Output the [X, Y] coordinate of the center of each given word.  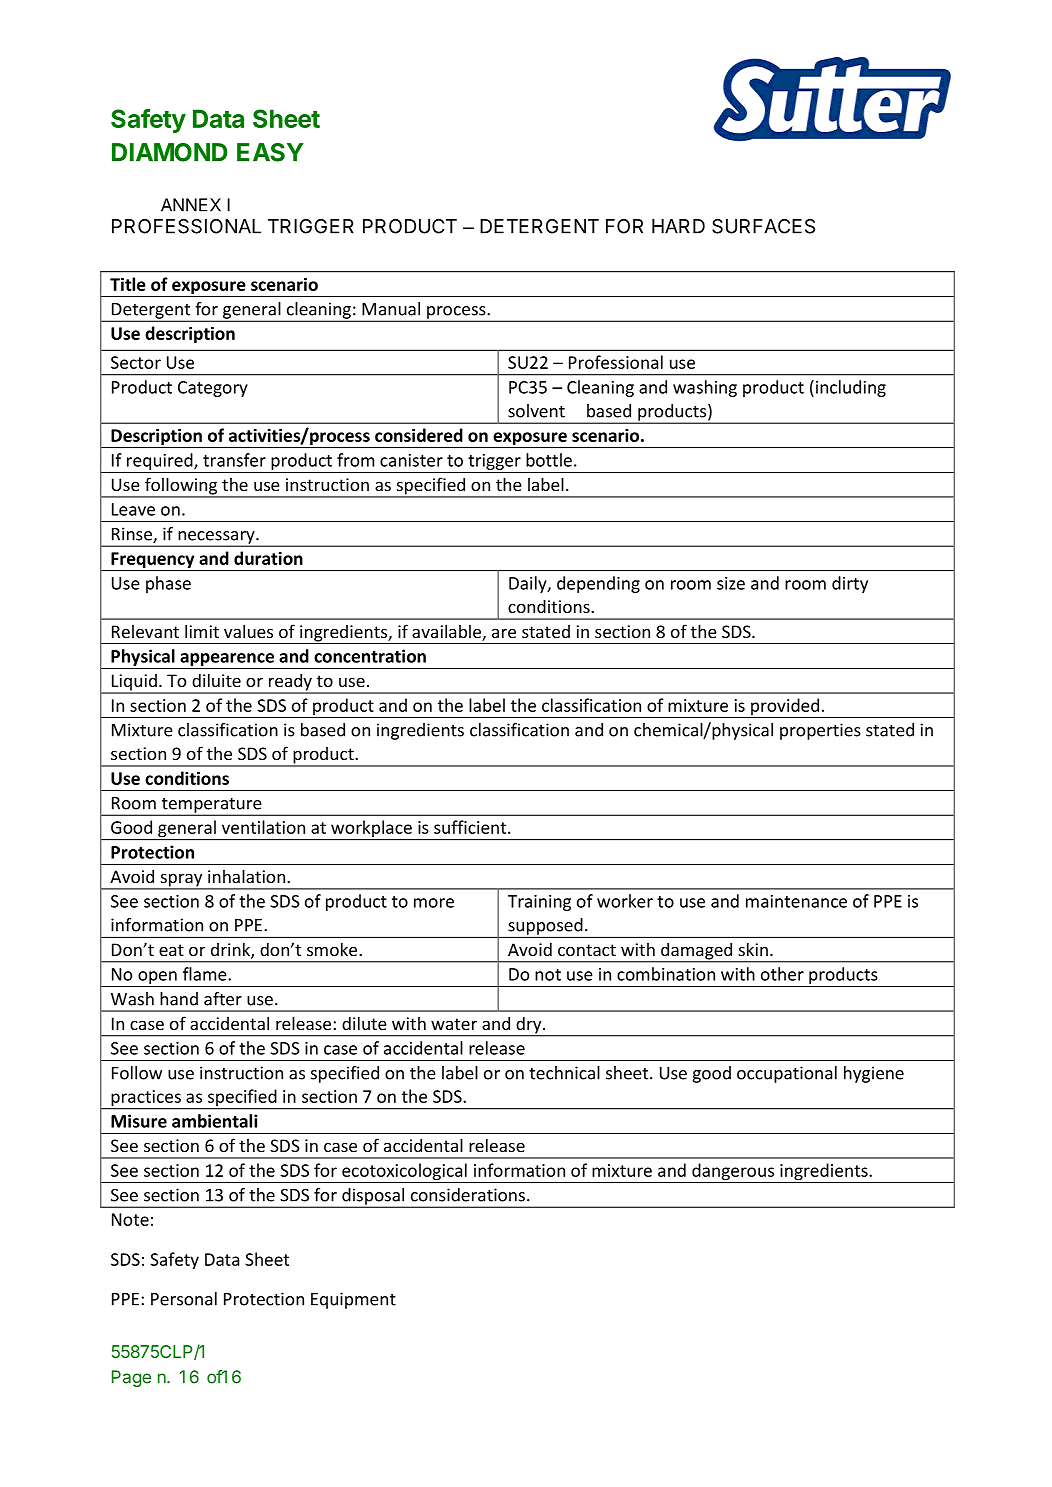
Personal [184, 1299]
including [851, 388]
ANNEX [191, 205]
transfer [234, 460]
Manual [391, 309]
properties [820, 731]
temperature [211, 806]
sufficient [471, 827]
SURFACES [763, 226]
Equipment [353, 1300]
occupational [787, 1074]
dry [529, 1026]
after [223, 999]
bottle [549, 460]
